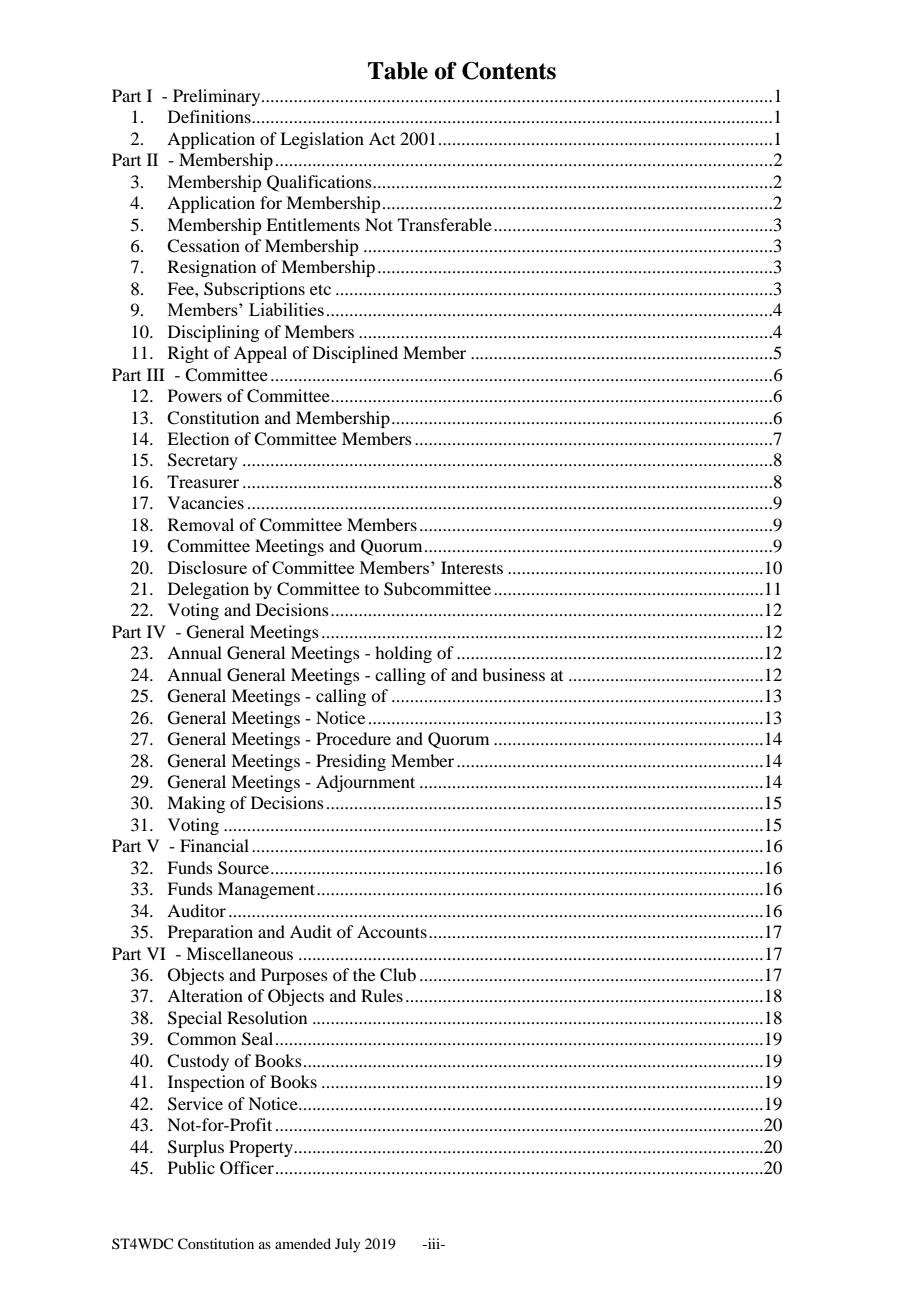 The height and width of the screenshot is (1308, 924). I want to click on Contents, so click(509, 70).
